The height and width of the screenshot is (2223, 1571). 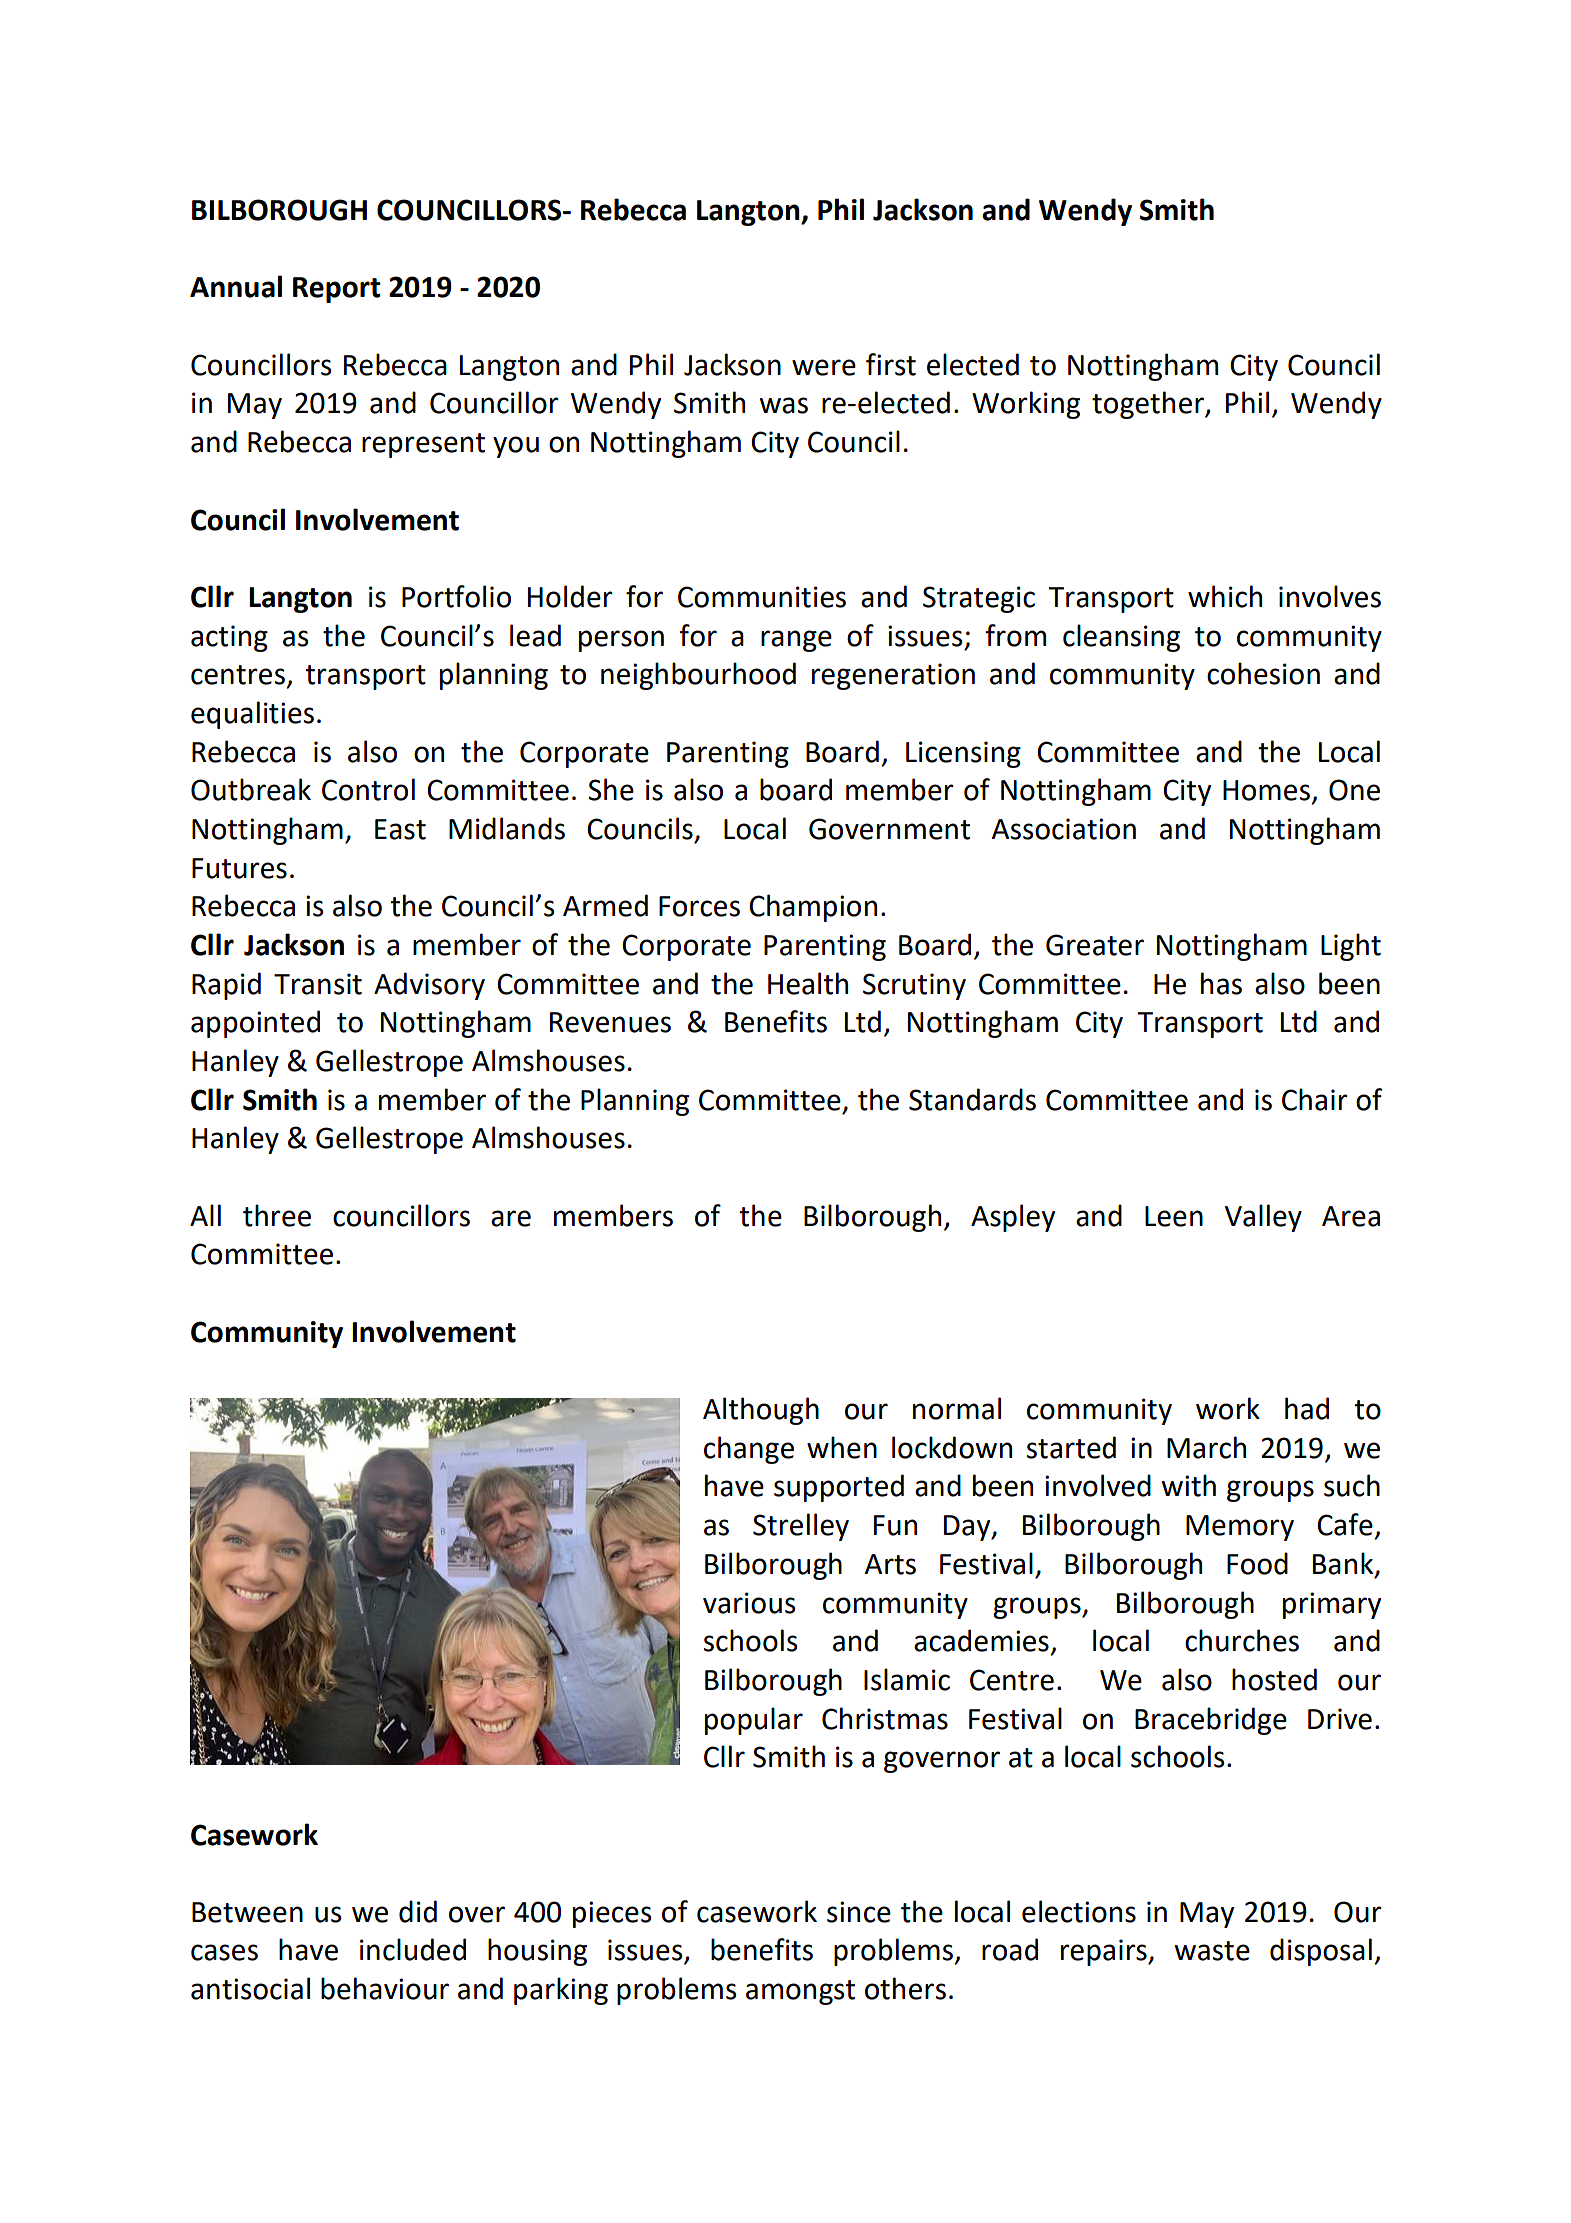 I want to click on included, so click(x=413, y=1949).
